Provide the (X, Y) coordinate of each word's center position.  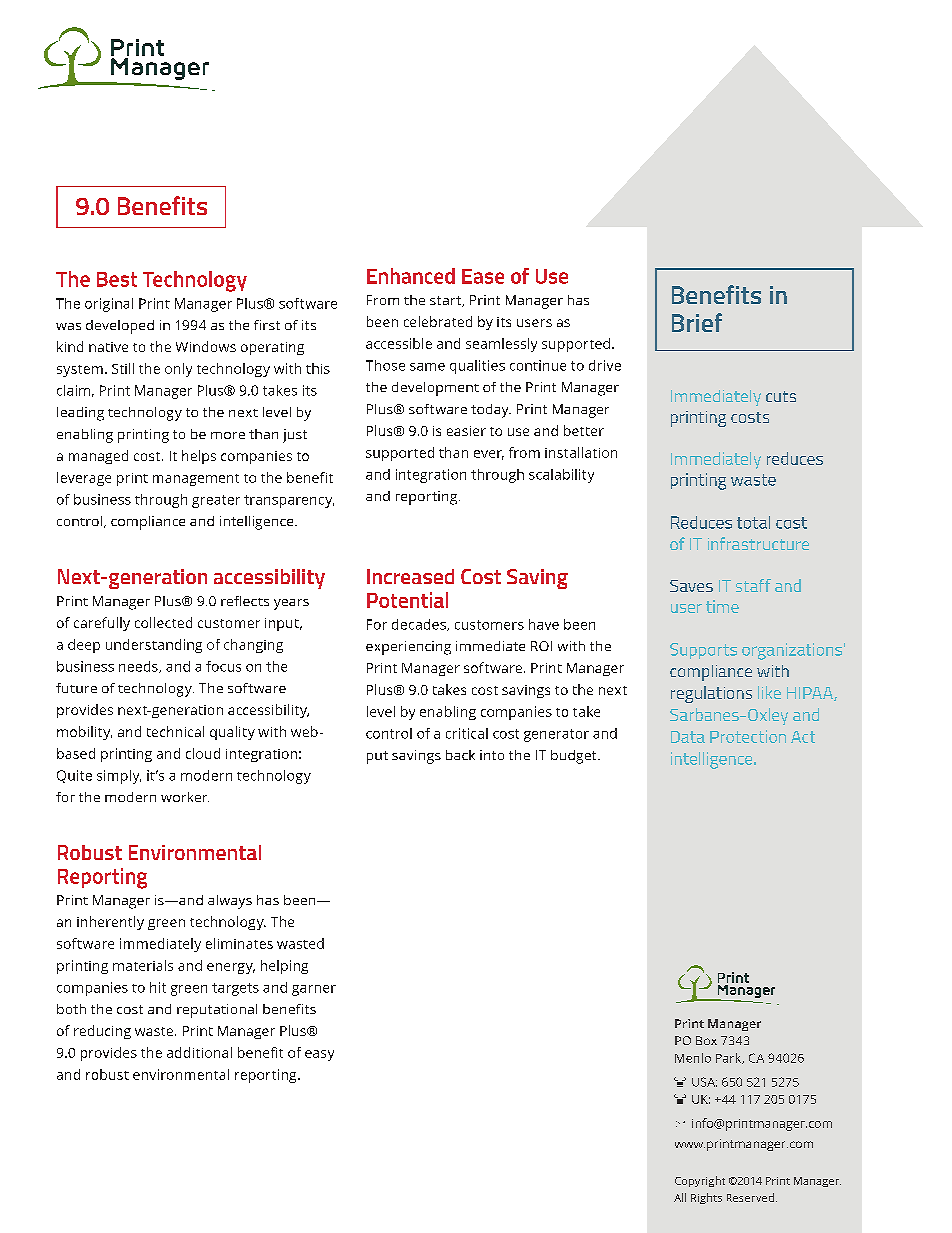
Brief (697, 322)
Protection (748, 736)
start (446, 301)
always (230, 902)
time (722, 606)
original (109, 305)
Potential (407, 600)
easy (319, 1055)
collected (163, 622)
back (460, 755)
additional (199, 1052)
